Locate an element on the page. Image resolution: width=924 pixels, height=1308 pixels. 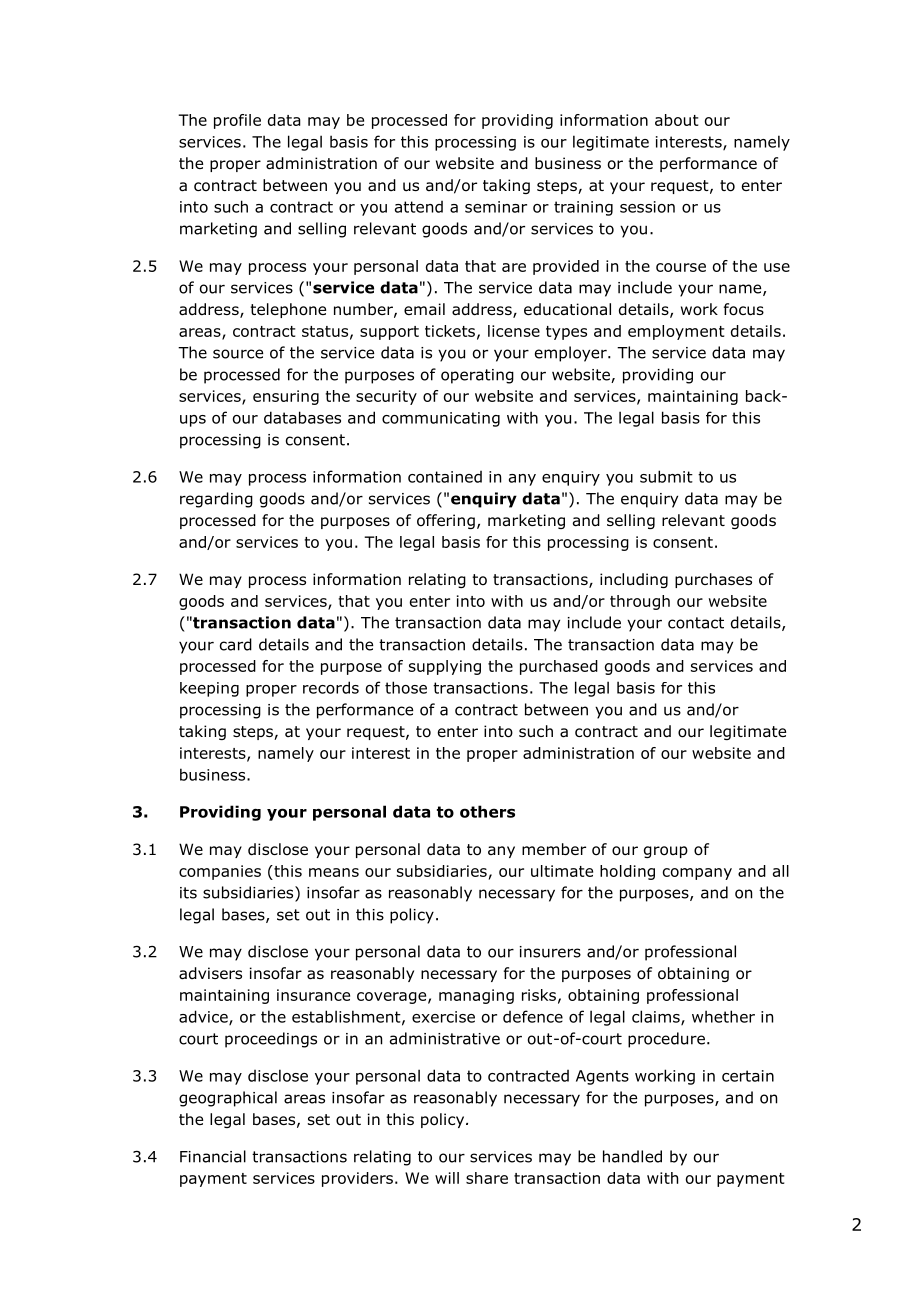
seminar is located at coordinates (496, 207).
